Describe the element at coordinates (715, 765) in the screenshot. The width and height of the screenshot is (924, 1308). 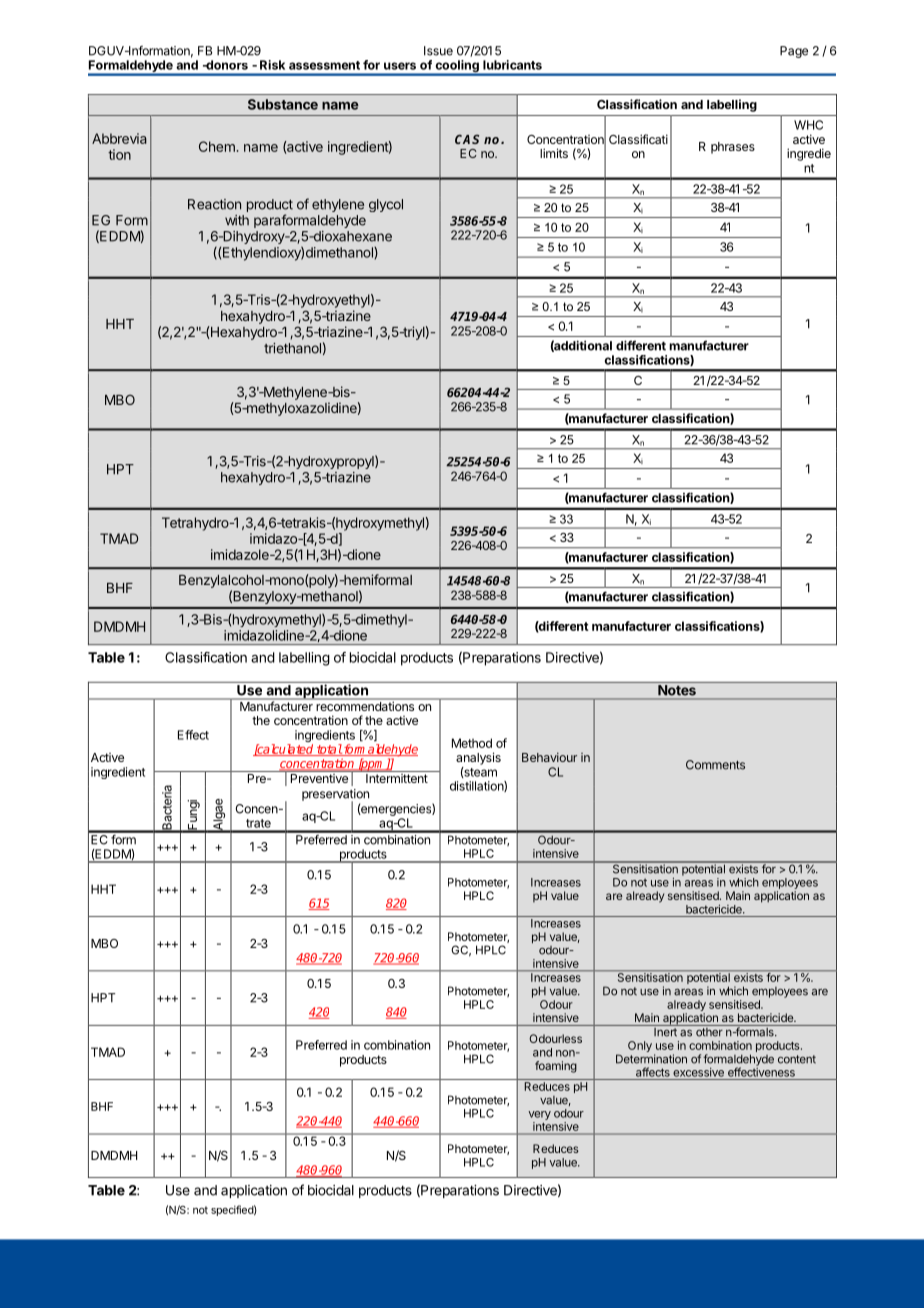
I see `Comments` at that location.
